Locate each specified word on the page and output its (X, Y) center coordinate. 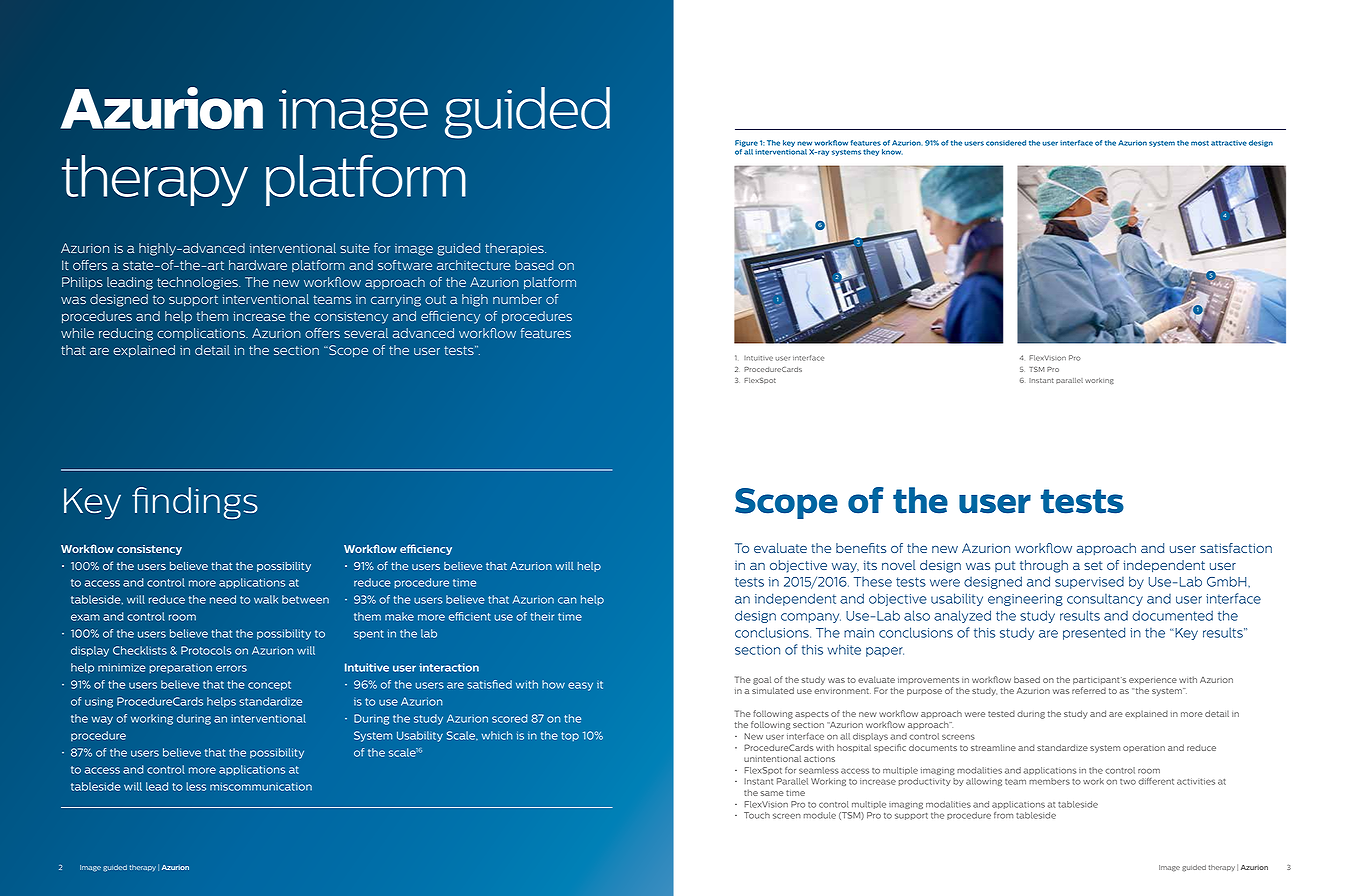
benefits (861, 548)
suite (355, 248)
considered (1006, 143)
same (772, 793)
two (1128, 782)
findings (195, 503)
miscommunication (261, 787)
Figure (746, 145)
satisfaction (1236, 548)
